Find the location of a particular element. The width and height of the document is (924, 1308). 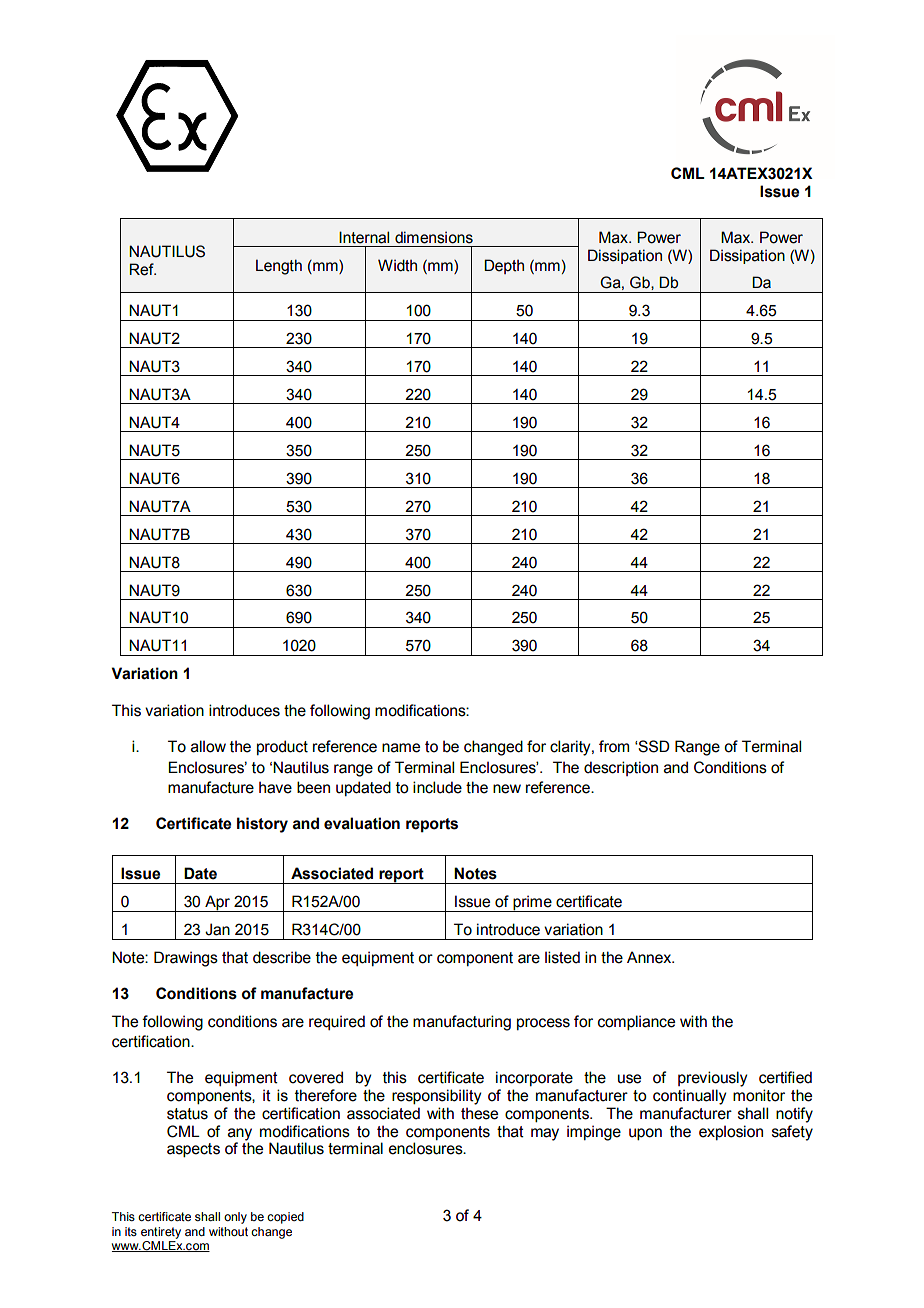

include is located at coordinates (437, 787).
